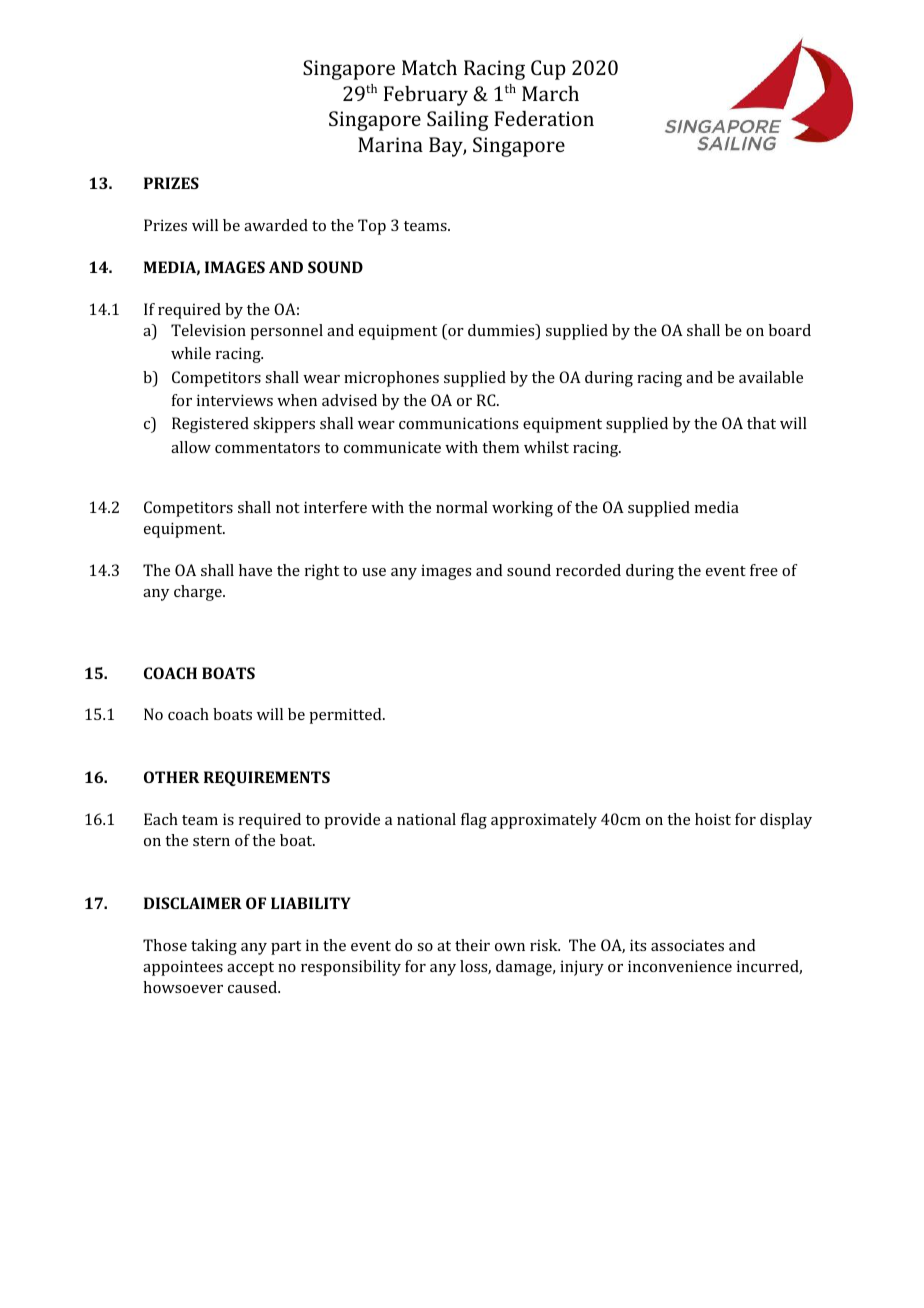 This screenshot has width=924, height=1308. I want to click on interviews, so click(235, 400).
